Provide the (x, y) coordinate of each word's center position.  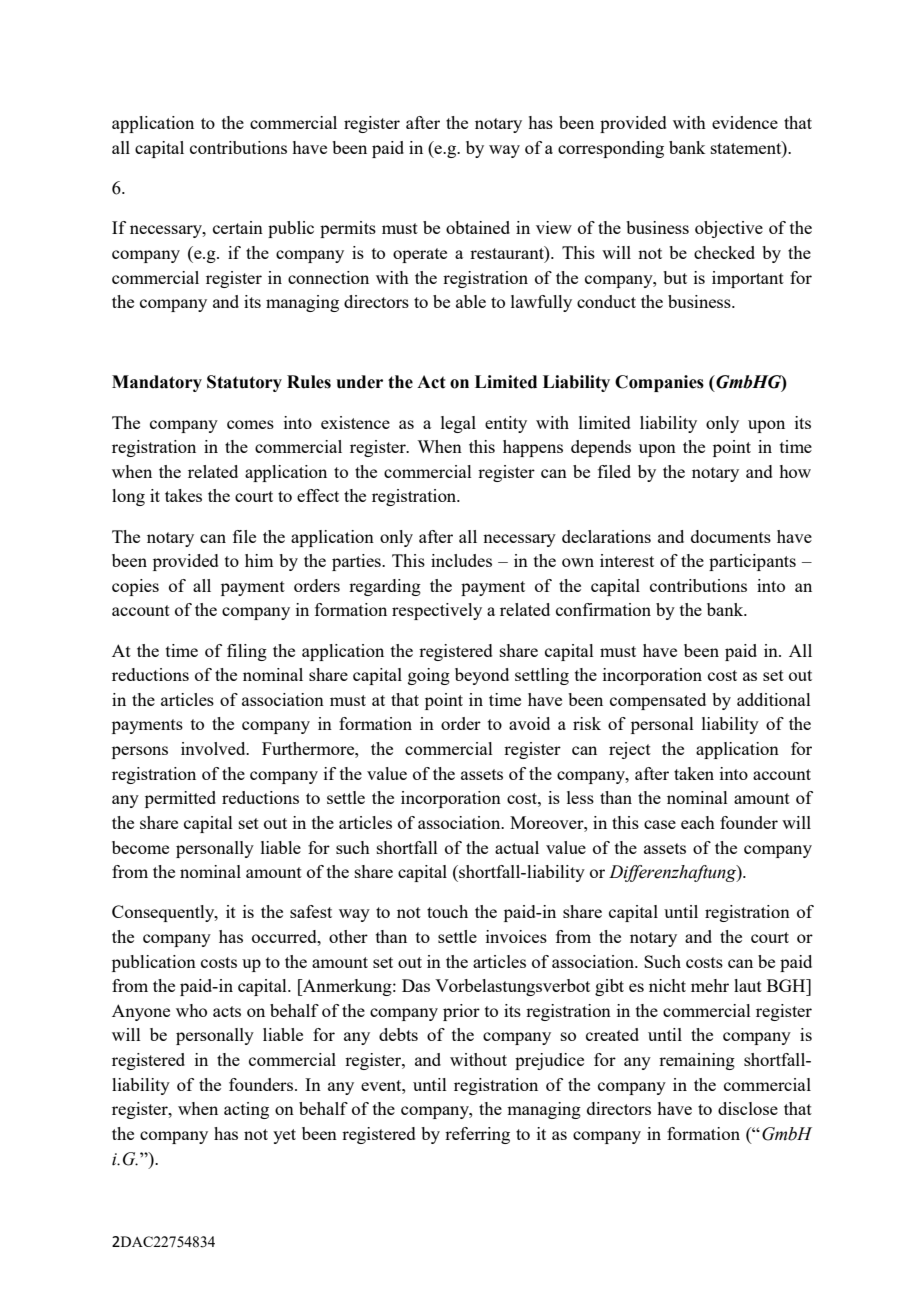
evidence (745, 122)
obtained (478, 227)
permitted (180, 799)
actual (517, 847)
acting (246, 1110)
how (795, 471)
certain (238, 227)
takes (183, 495)
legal (458, 424)
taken (694, 773)
